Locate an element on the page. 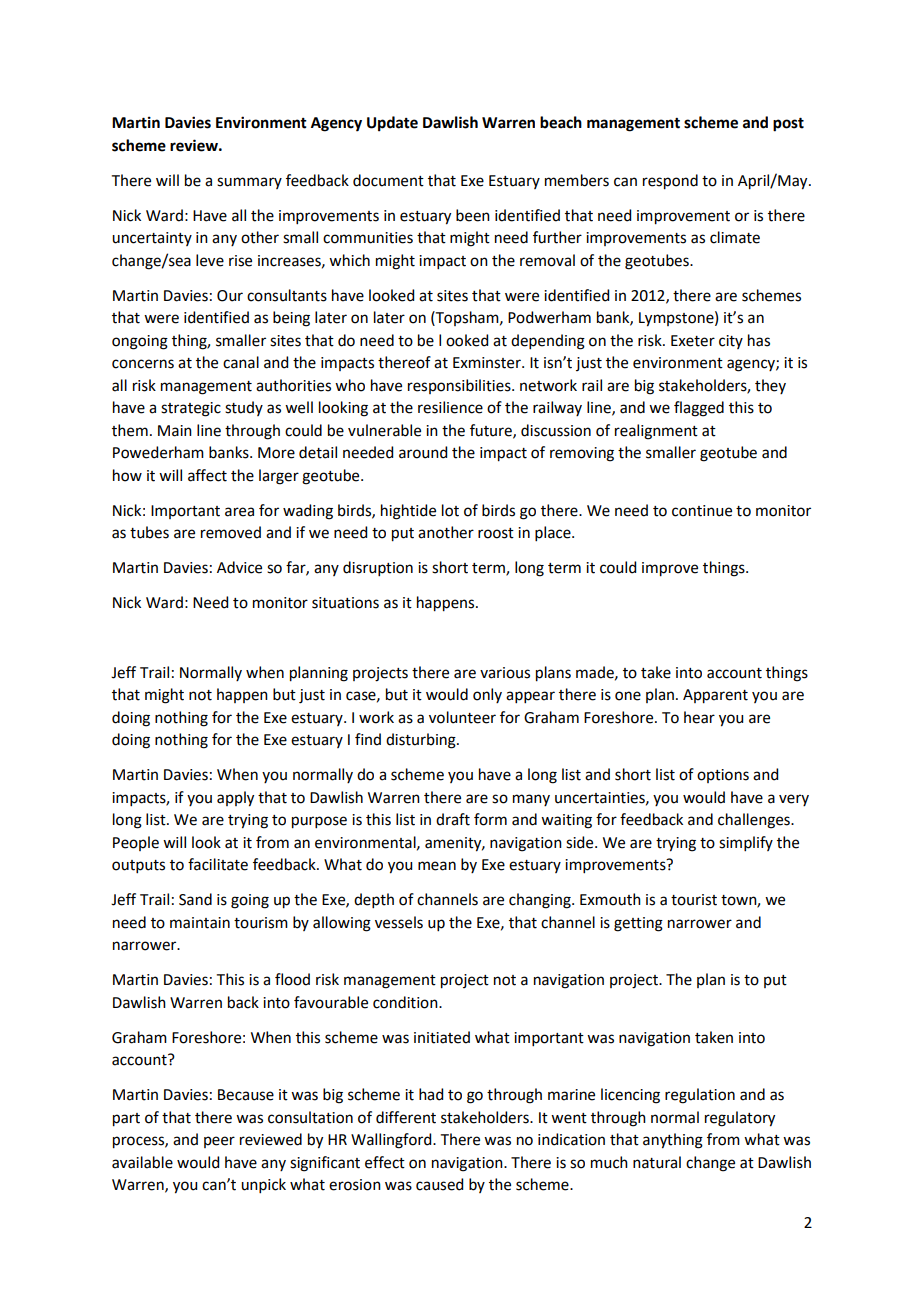 Image resolution: width=924 pixels, height=1308 pixels. various is located at coordinates (505, 673).
